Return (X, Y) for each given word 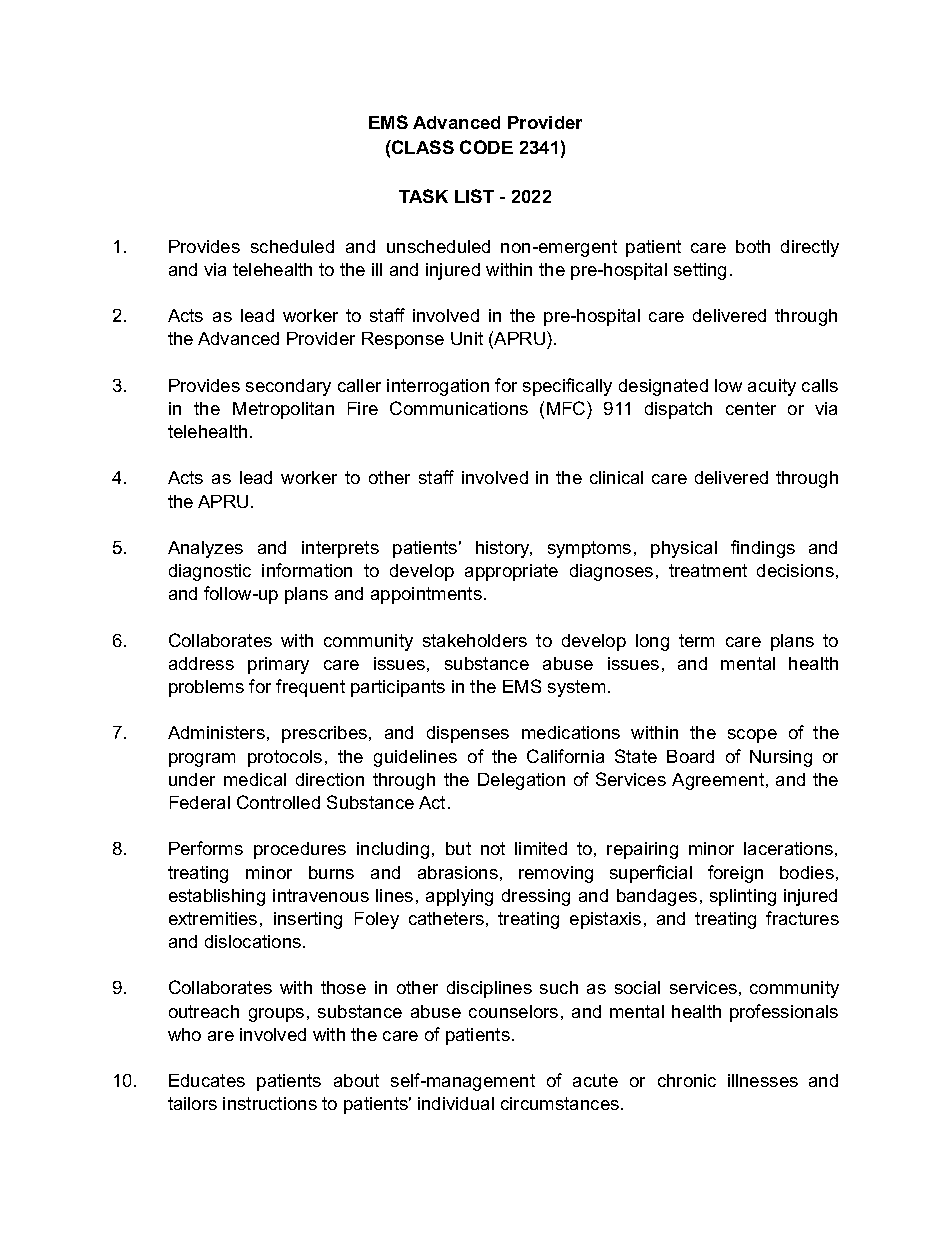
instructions (270, 1103)
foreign (735, 874)
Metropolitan (283, 410)
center (751, 408)
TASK (423, 196)
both (753, 246)
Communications (459, 408)
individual (456, 1103)
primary (278, 665)
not (493, 848)
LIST (474, 196)
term (696, 640)
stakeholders (475, 640)
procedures (300, 850)
